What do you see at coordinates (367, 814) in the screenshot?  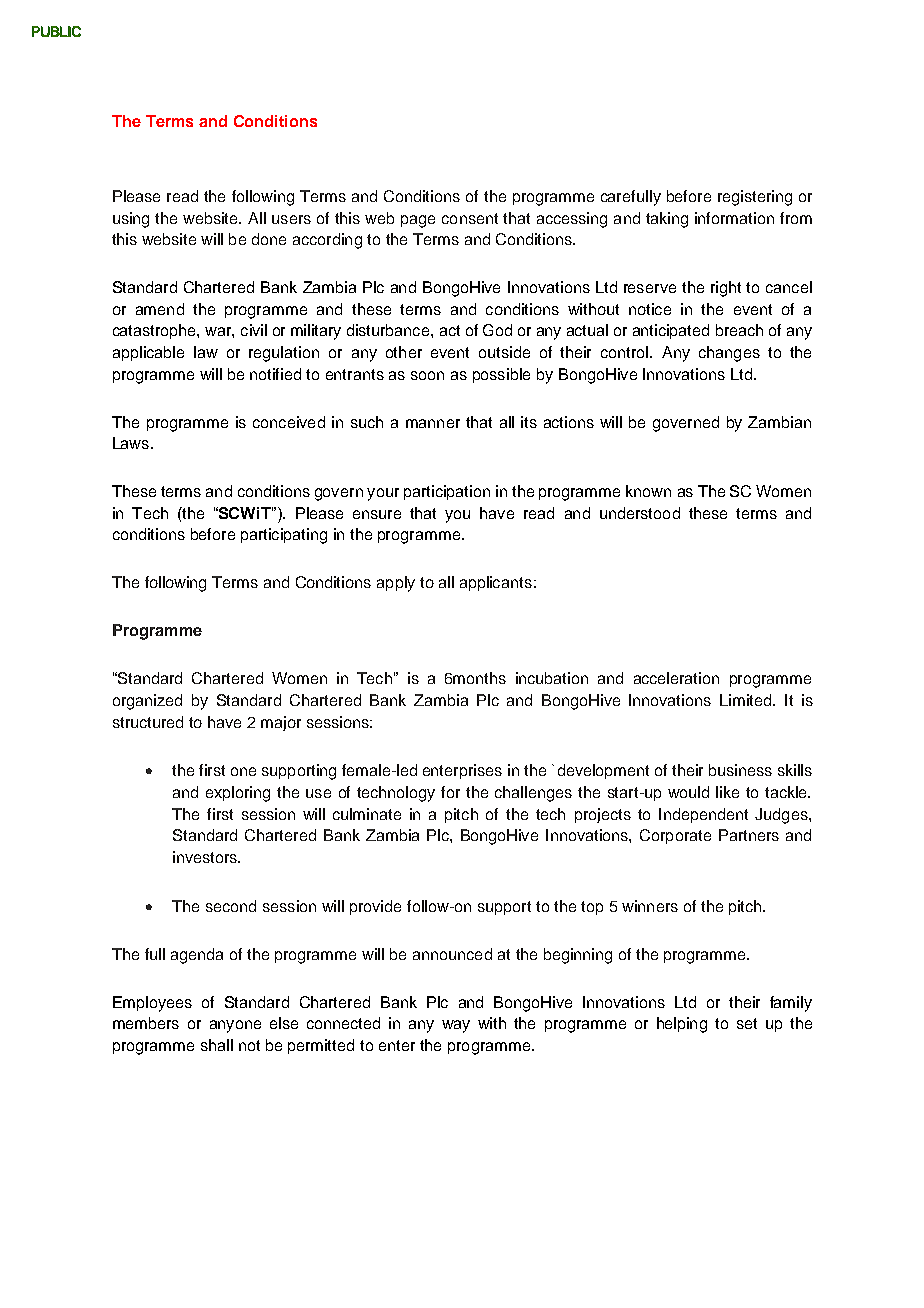 I see `culminate` at bounding box center [367, 814].
